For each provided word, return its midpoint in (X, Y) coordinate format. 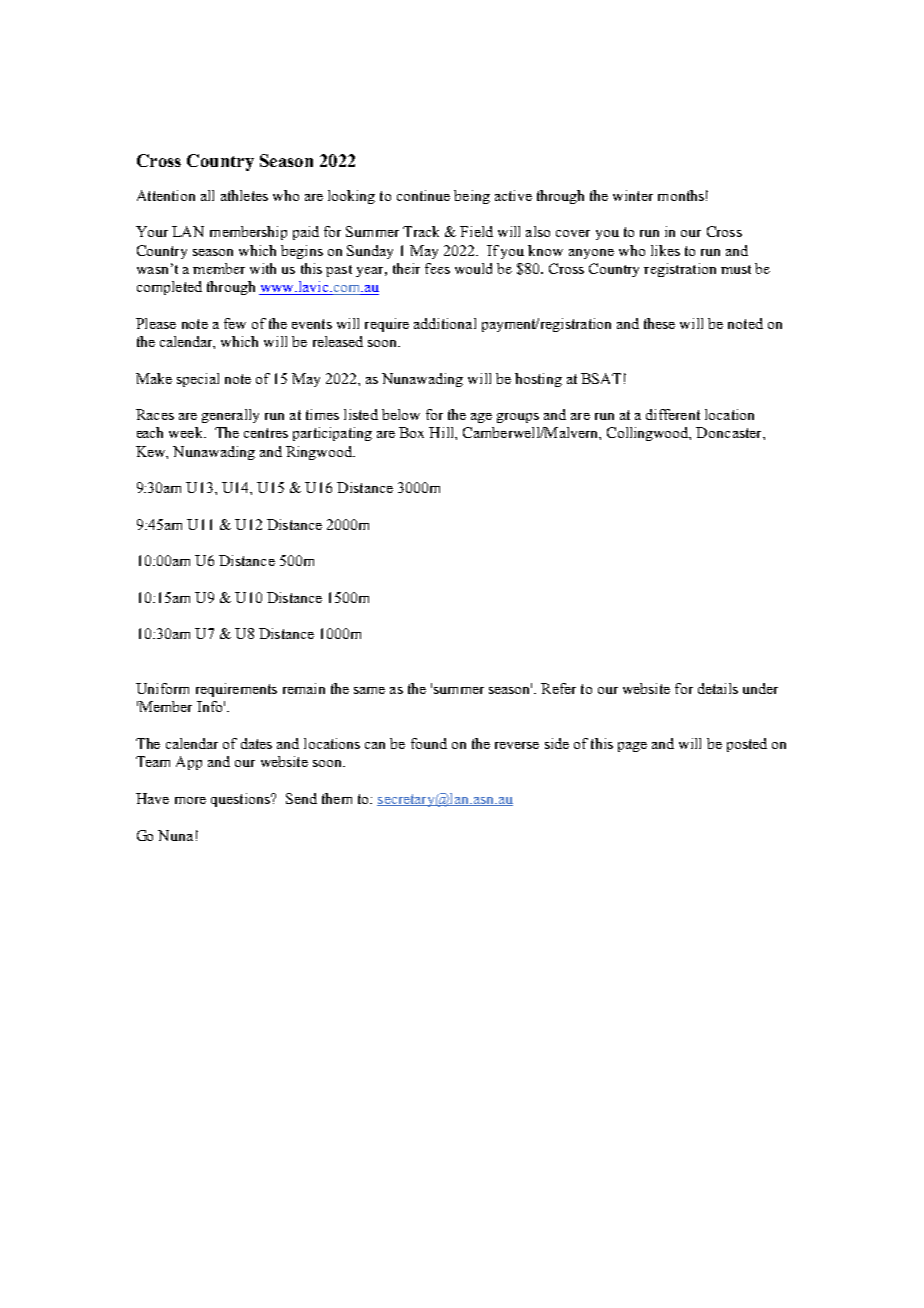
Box (411, 432)
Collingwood (649, 434)
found (429, 743)
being (472, 197)
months (681, 195)
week (187, 432)
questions (241, 800)
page (632, 747)
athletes (244, 195)
